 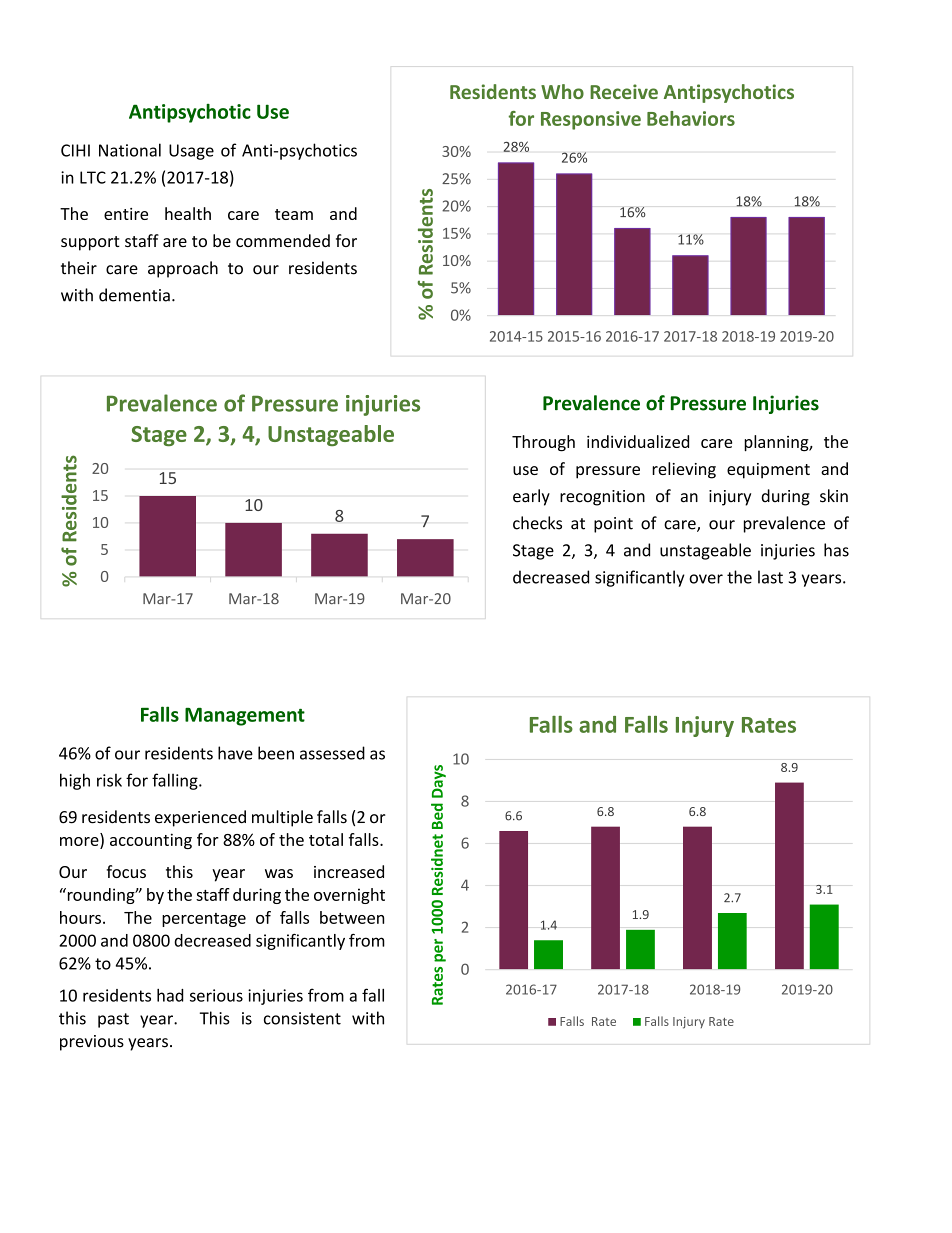 I want to click on Who, so click(x=562, y=91).
